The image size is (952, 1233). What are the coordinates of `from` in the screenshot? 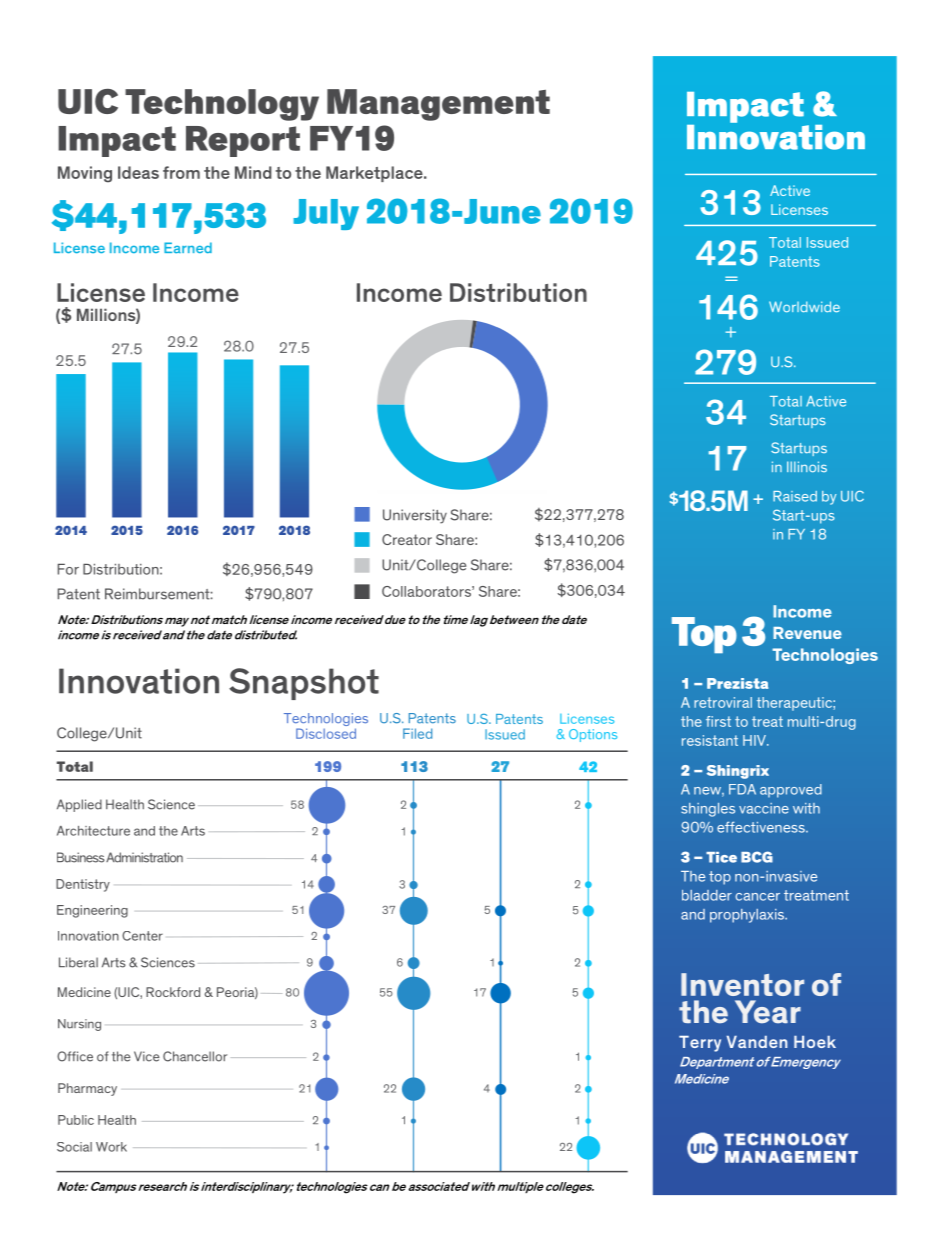 It's located at (181, 172).
